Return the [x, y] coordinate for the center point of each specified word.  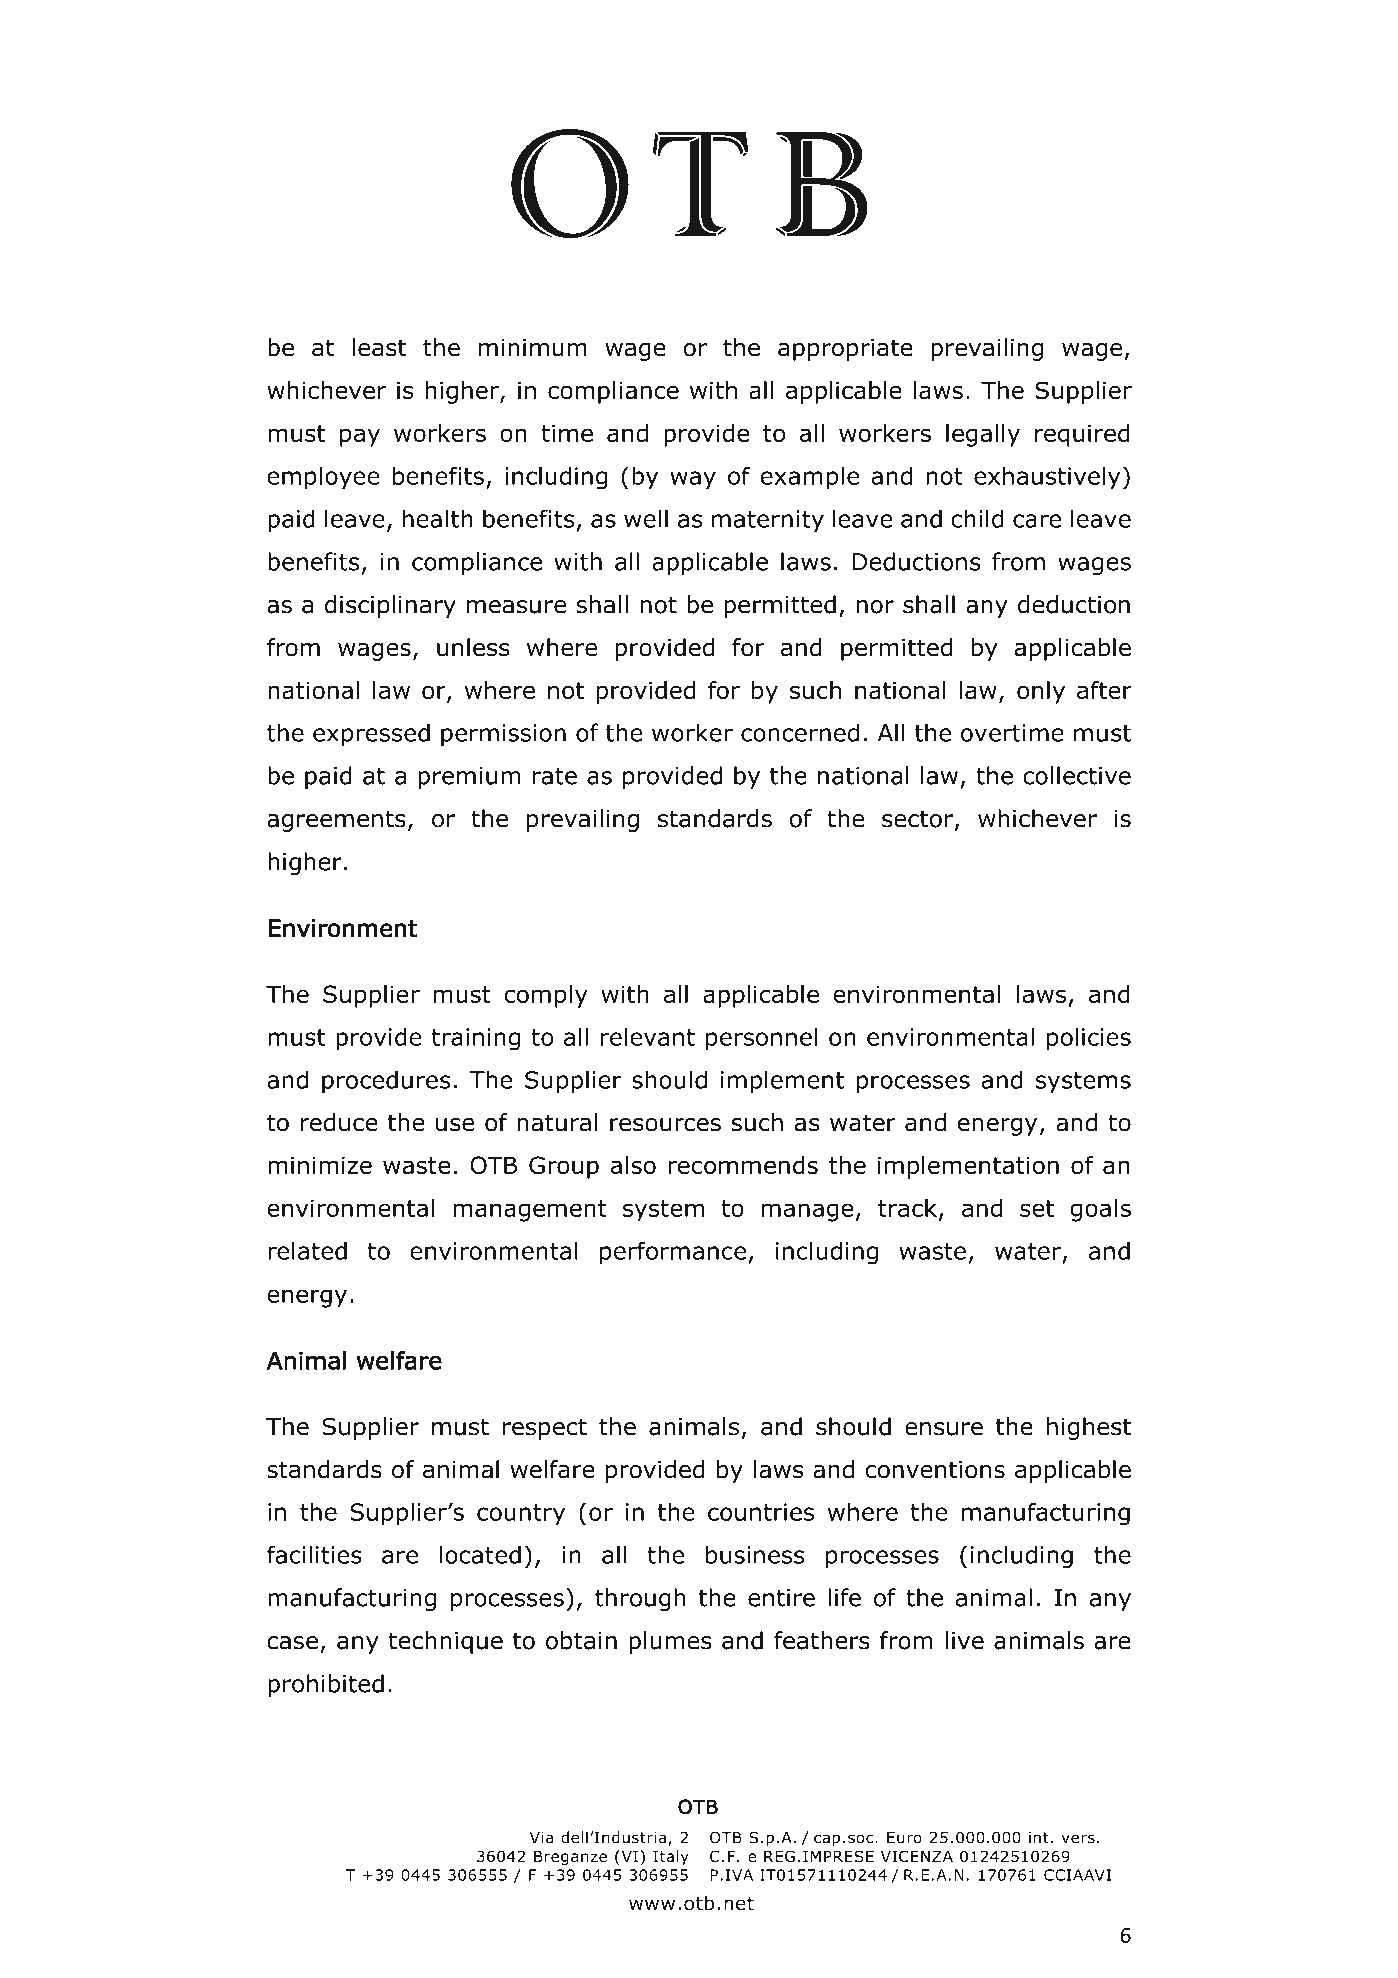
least [379, 347]
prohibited [326, 1685]
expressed [371, 734]
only [1041, 692]
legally [983, 435]
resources [665, 1125]
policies [1089, 1039]
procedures [386, 1081]
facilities [314, 1554]
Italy [671, 1857]
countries [761, 1512]
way [693, 480]
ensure [944, 1429]
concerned [800, 732]
